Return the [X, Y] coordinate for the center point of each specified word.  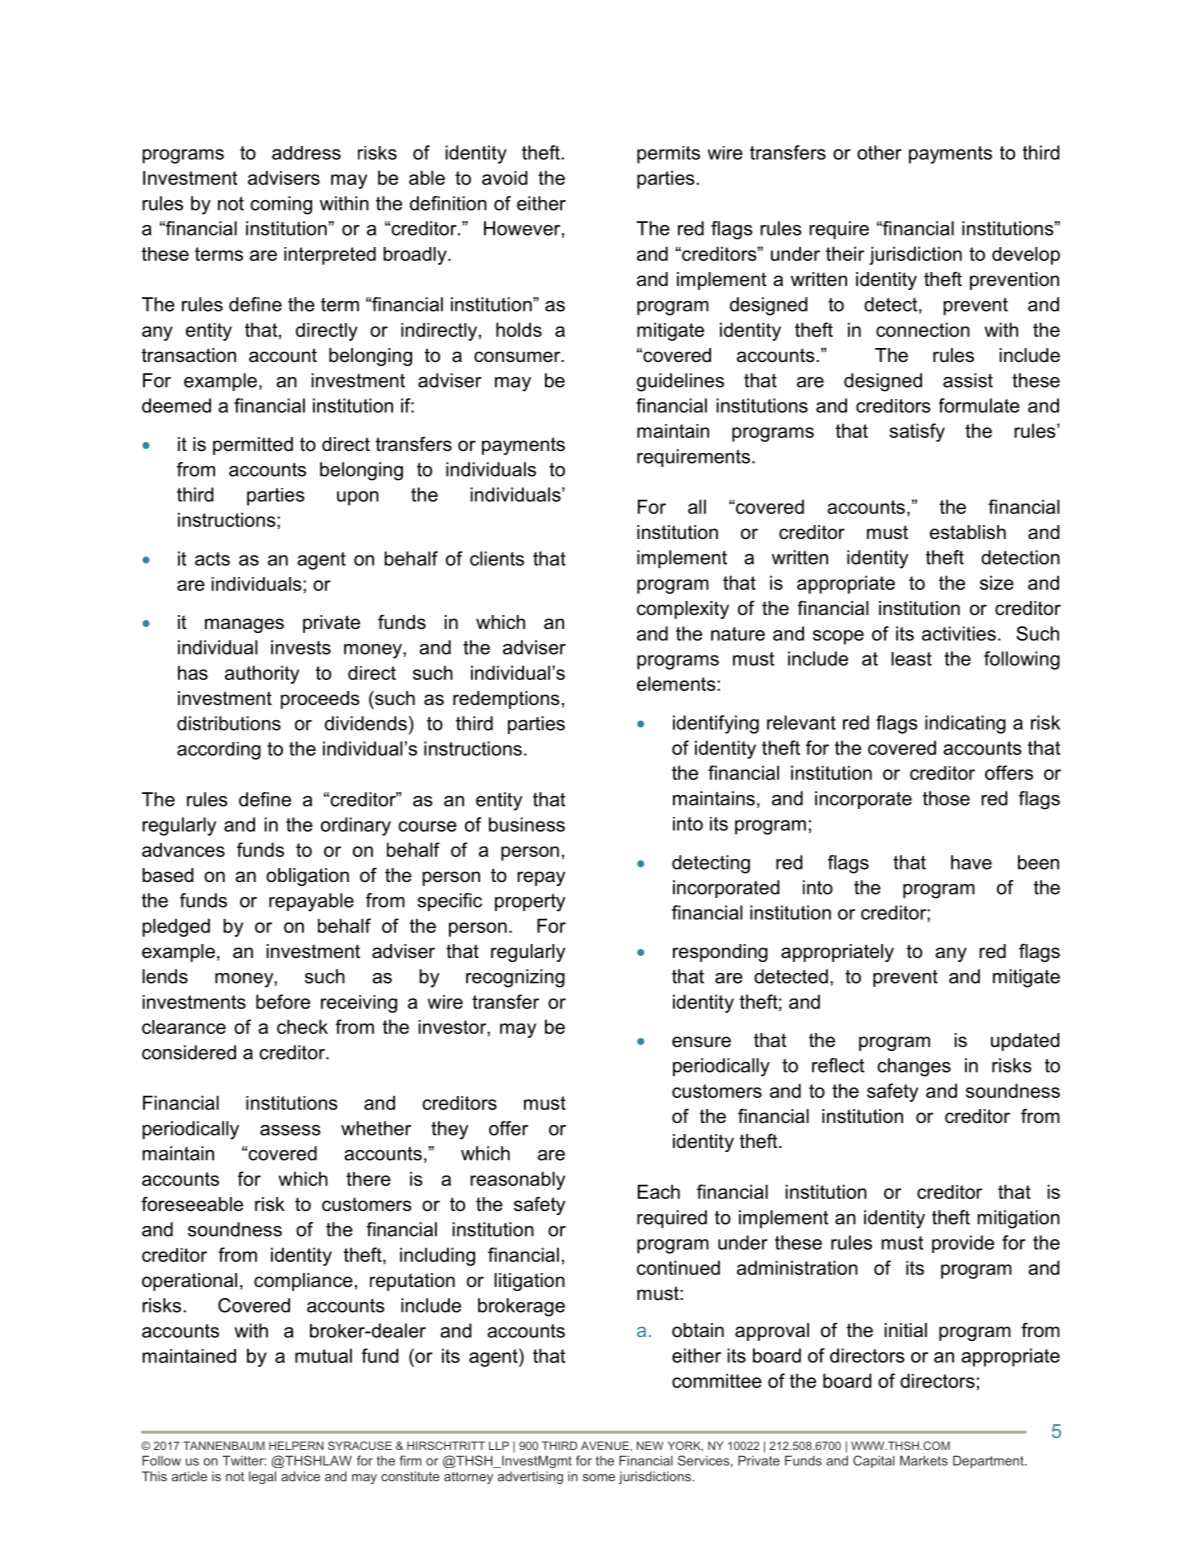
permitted [253, 446]
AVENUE [606, 1446]
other [879, 152]
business [527, 824]
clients [497, 558]
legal [262, 1477]
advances [183, 850]
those [946, 798]
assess [290, 1130]
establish [968, 532]
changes [914, 1067]
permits [668, 155]
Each [658, 1191]
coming [281, 205]
